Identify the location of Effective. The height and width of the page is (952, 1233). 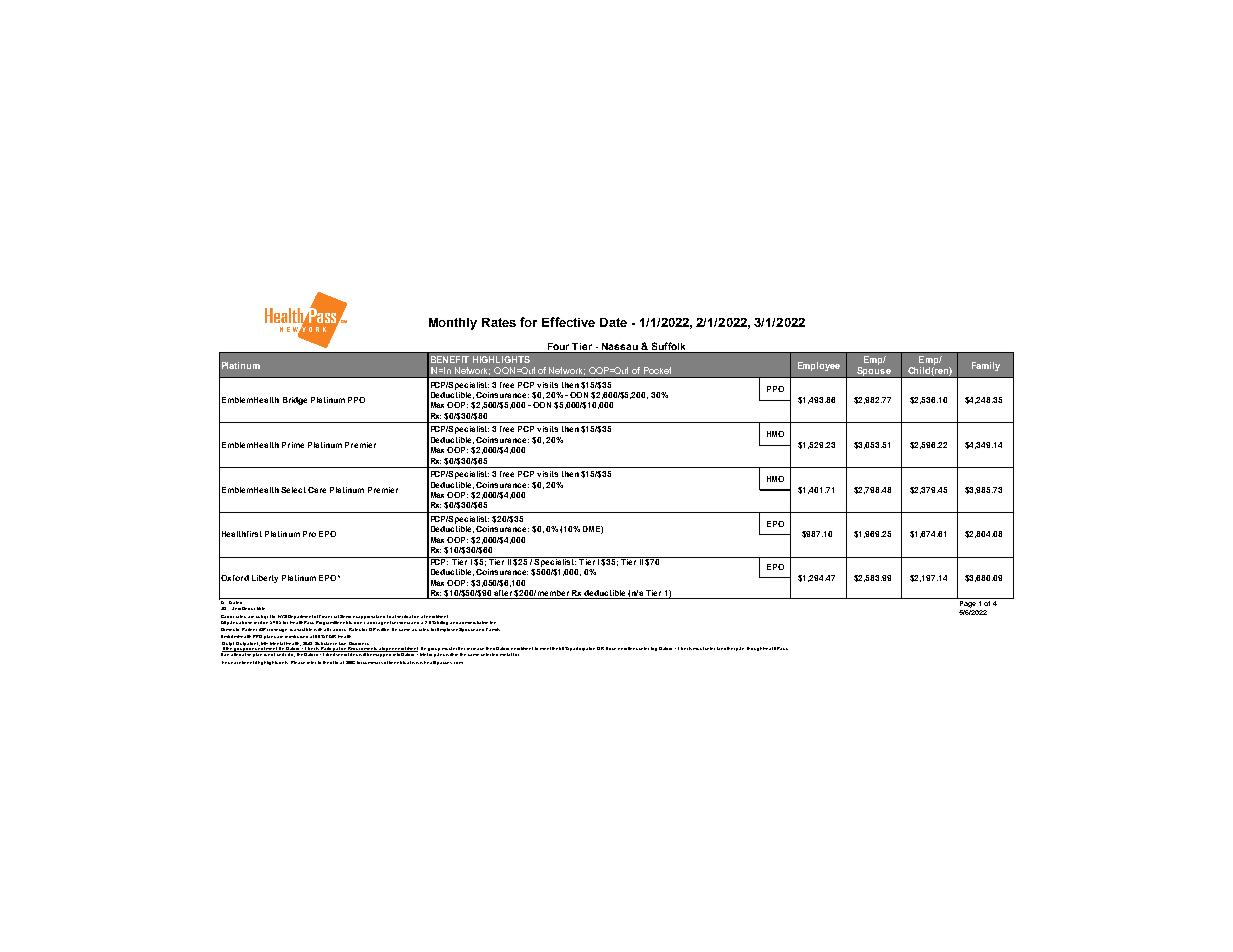
(568, 322).
